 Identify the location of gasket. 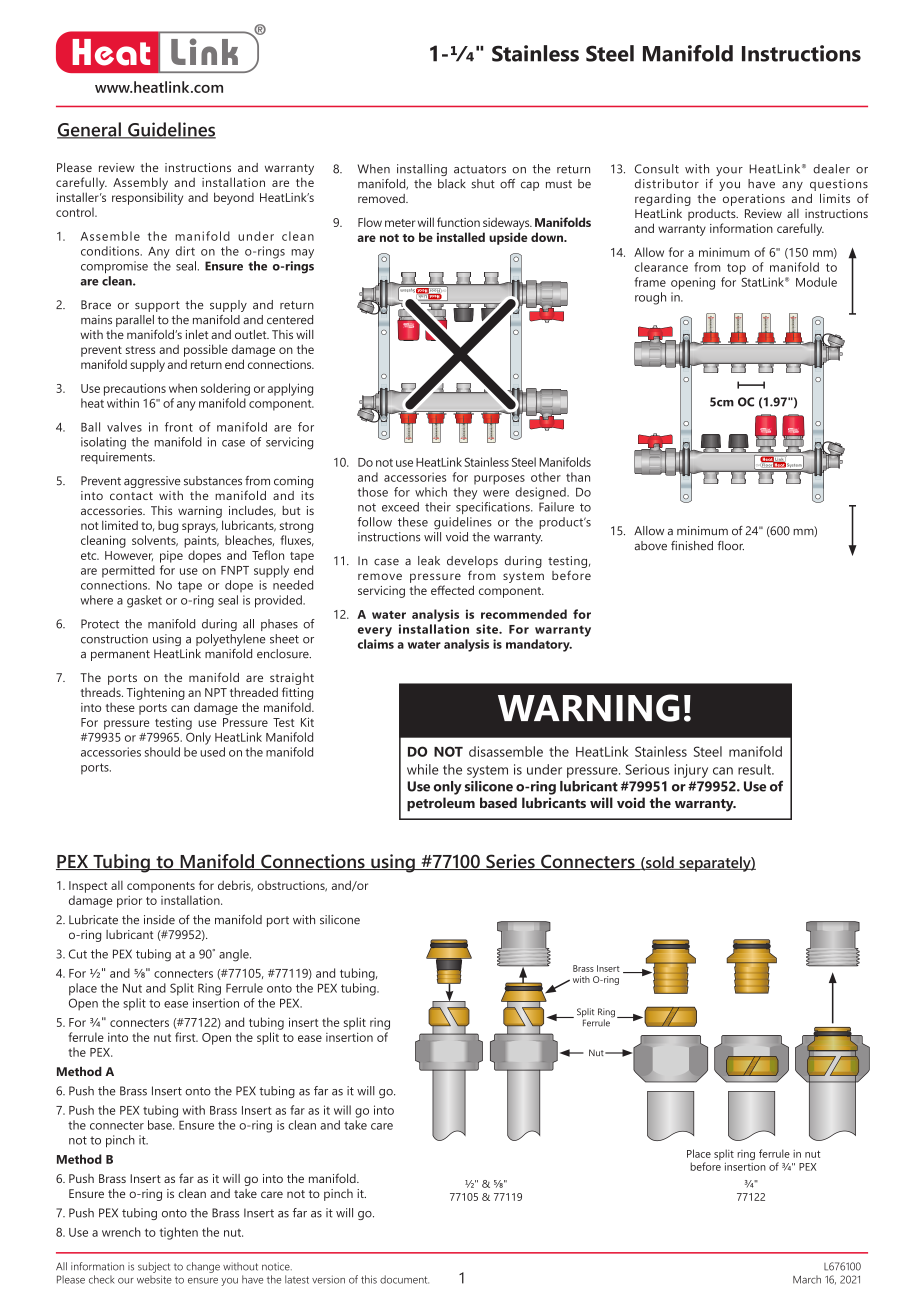
(144, 601).
